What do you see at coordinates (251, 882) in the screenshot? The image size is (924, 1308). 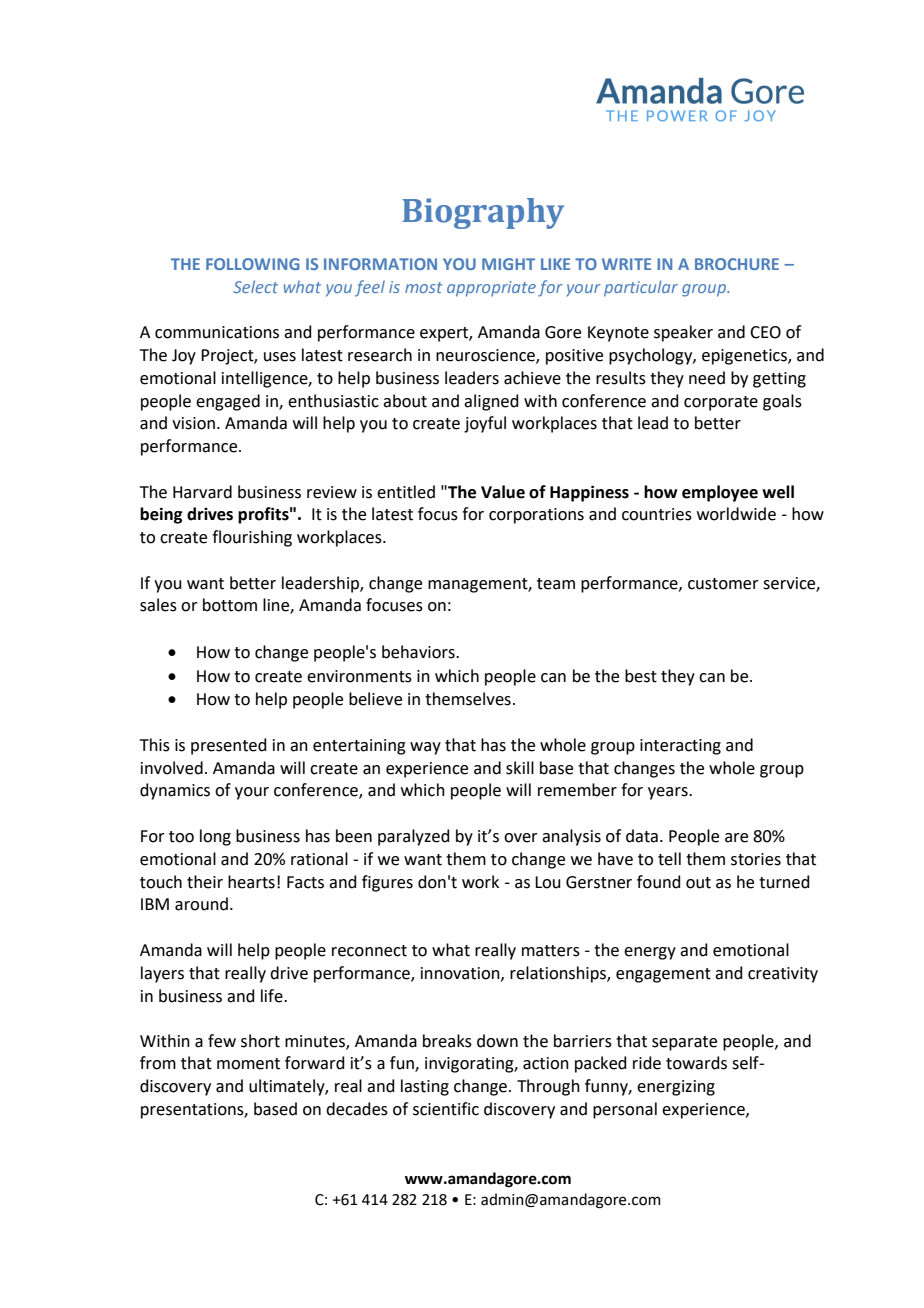 I see `hearts` at bounding box center [251, 882].
